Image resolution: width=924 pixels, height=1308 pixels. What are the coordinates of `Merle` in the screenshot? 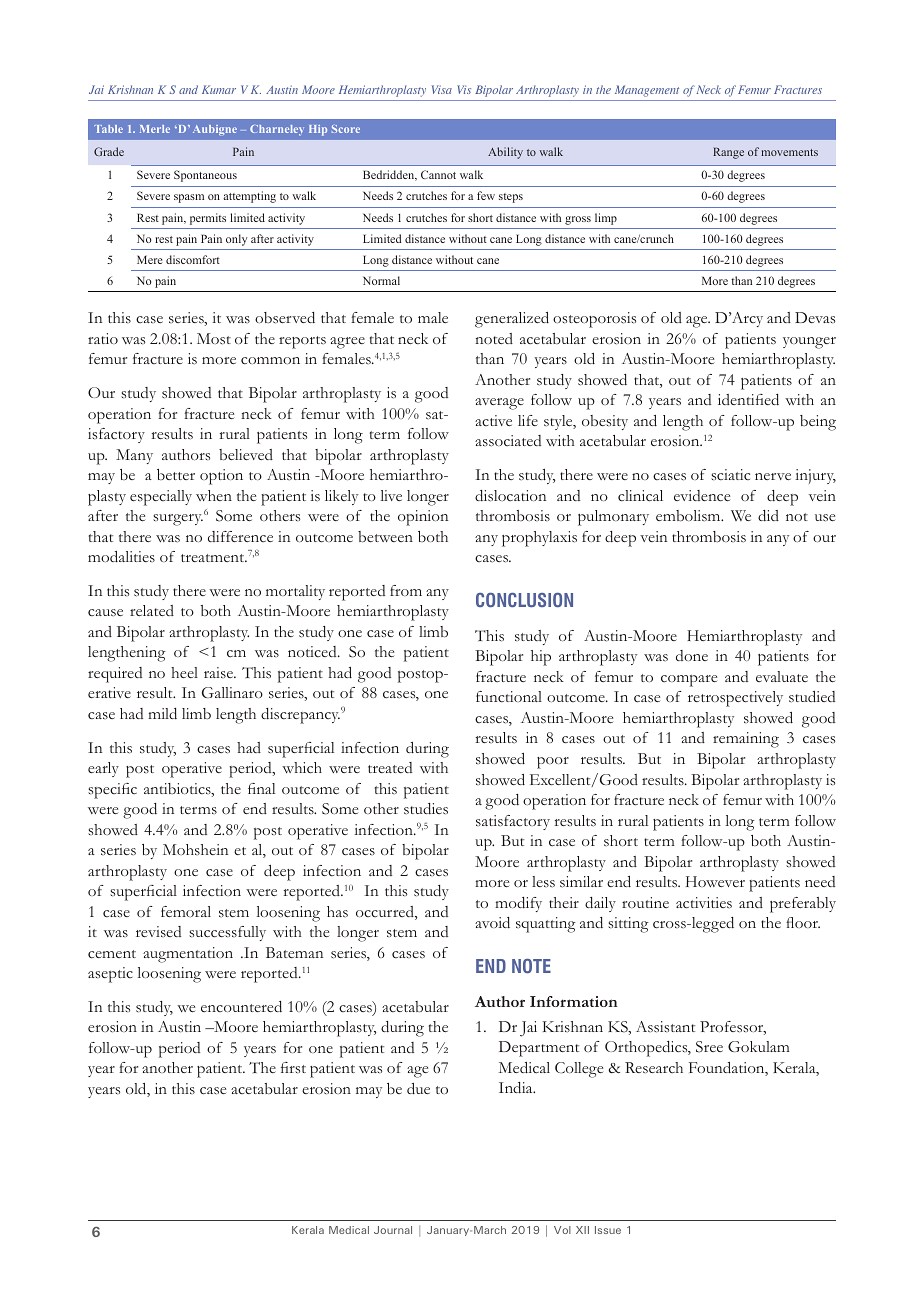 It's located at (155, 129).
